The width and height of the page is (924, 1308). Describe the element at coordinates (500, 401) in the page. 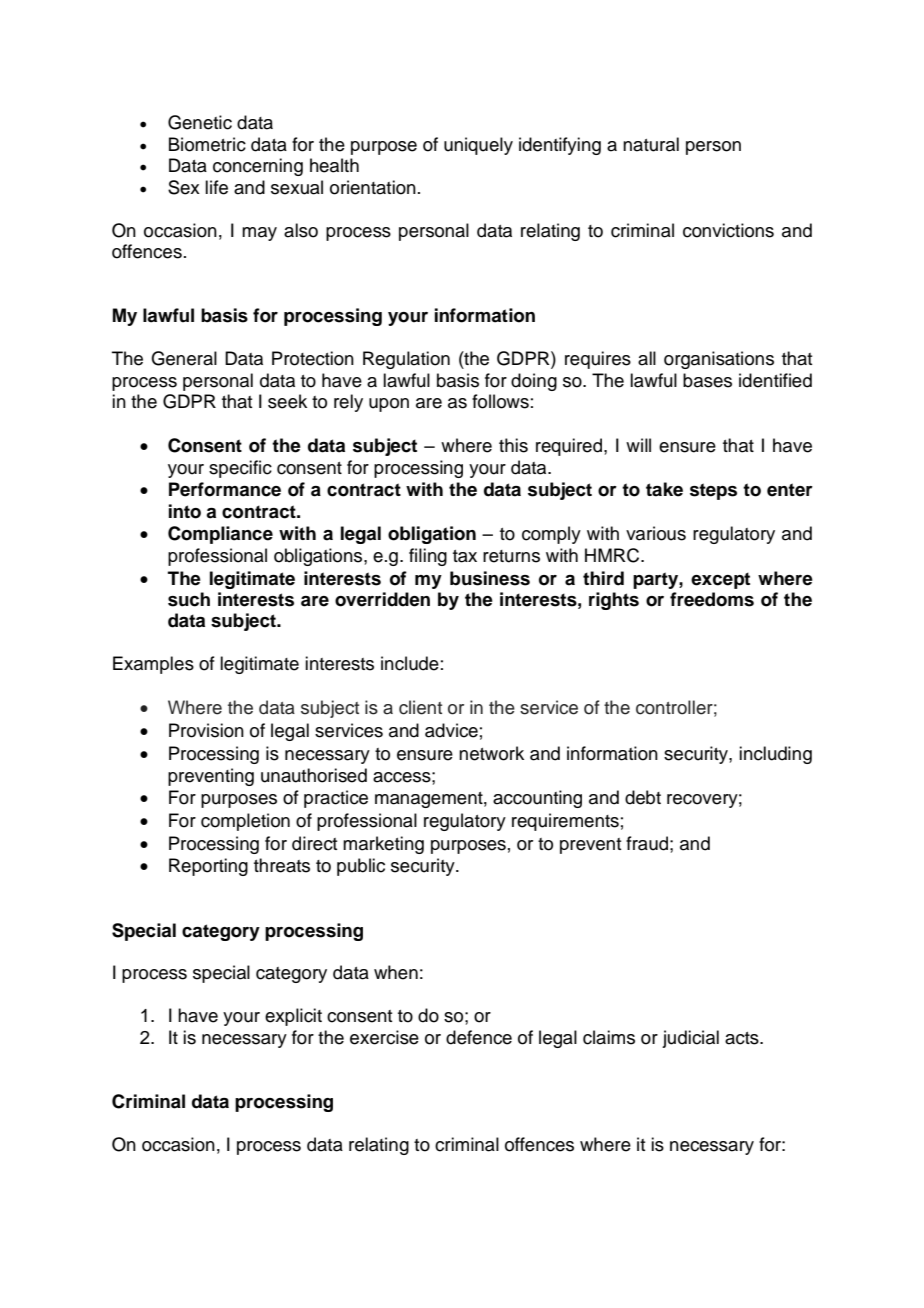

I see `follows` at that location.
